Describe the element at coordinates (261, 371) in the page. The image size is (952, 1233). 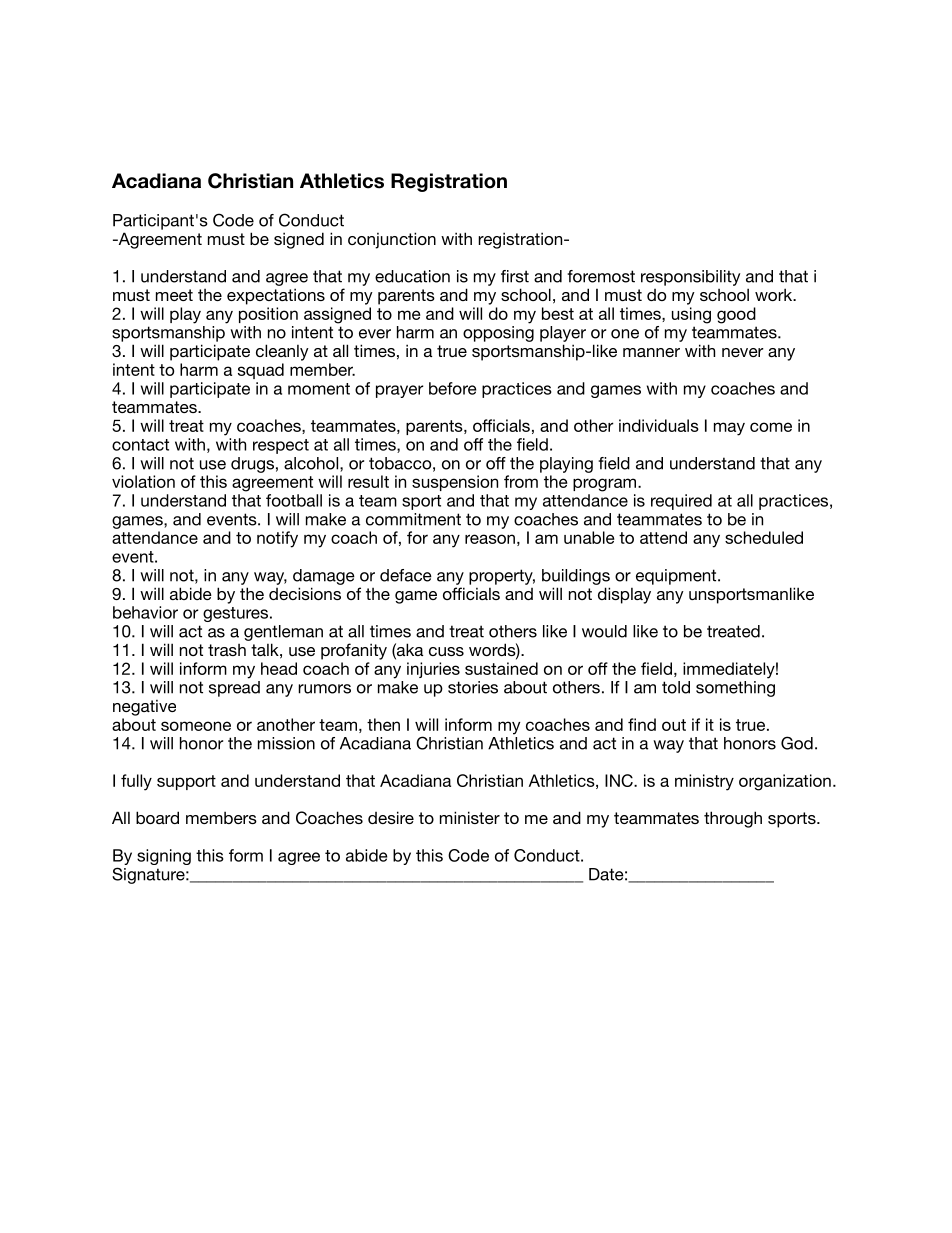
I see `squad` at that location.
